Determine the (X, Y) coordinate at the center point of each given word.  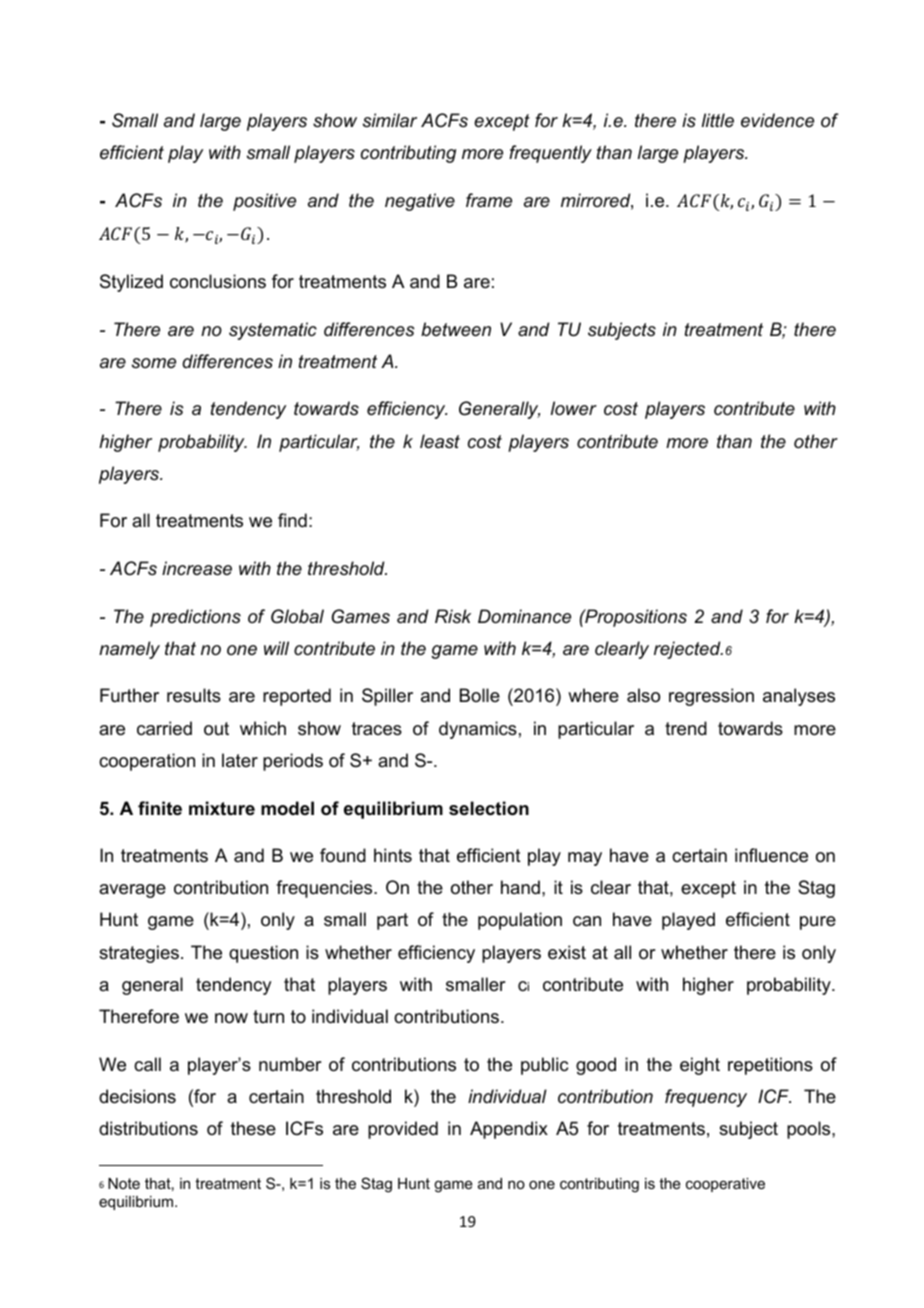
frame (489, 200)
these (253, 1128)
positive (264, 202)
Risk (453, 616)
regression (711, 697)
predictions (195, 618)
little (718, 120)
